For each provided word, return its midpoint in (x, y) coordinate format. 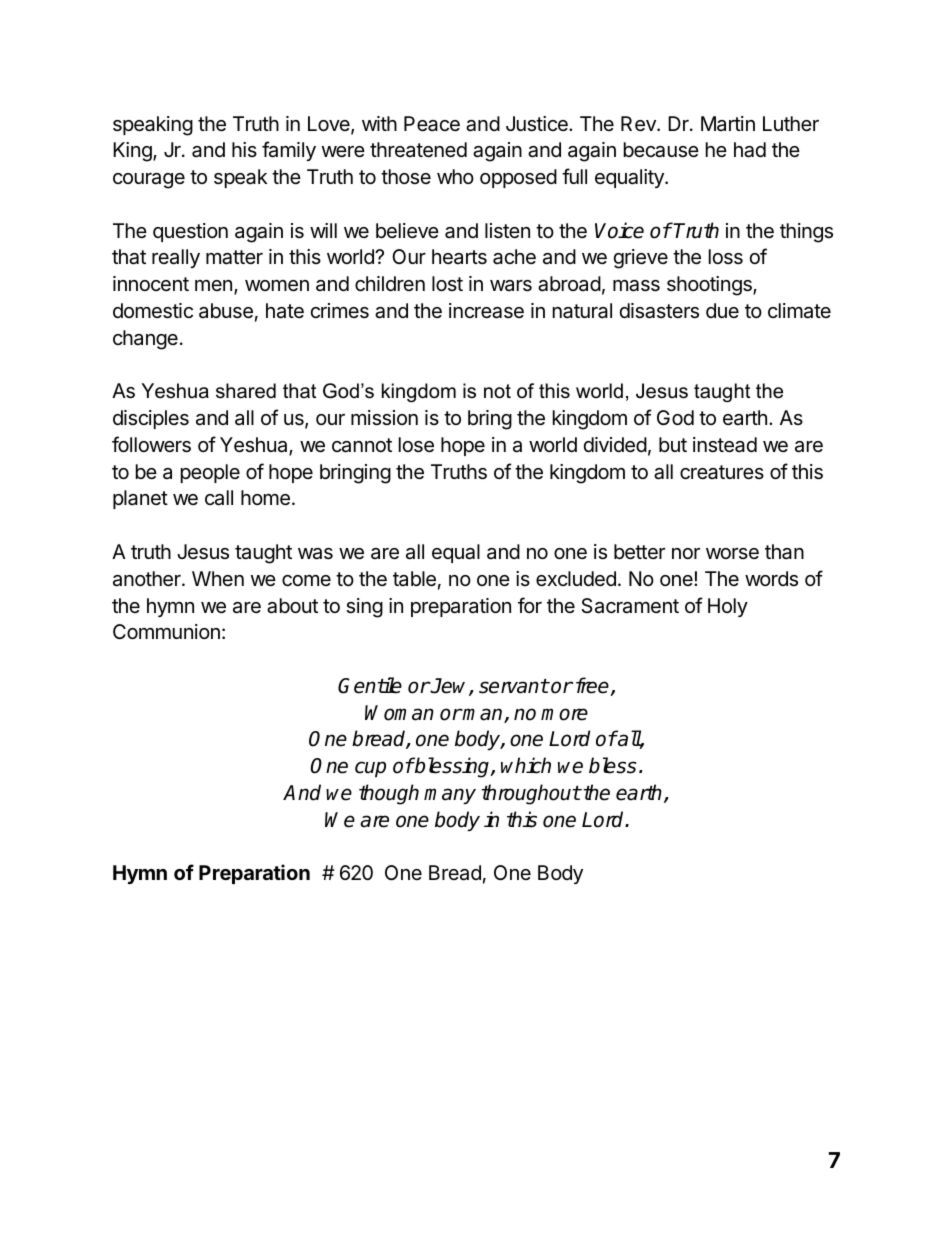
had (750, 150)
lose (416, 445)
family (289, 151)
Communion (166, 631)
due (722, 310)
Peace (432, 124)
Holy (728, 607)
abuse (226, 311)
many (450, 796)
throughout (531, 794)
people (210, 473)
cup (370, 769)
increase (486, 311)
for (530, 605)
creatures (722, 472)
